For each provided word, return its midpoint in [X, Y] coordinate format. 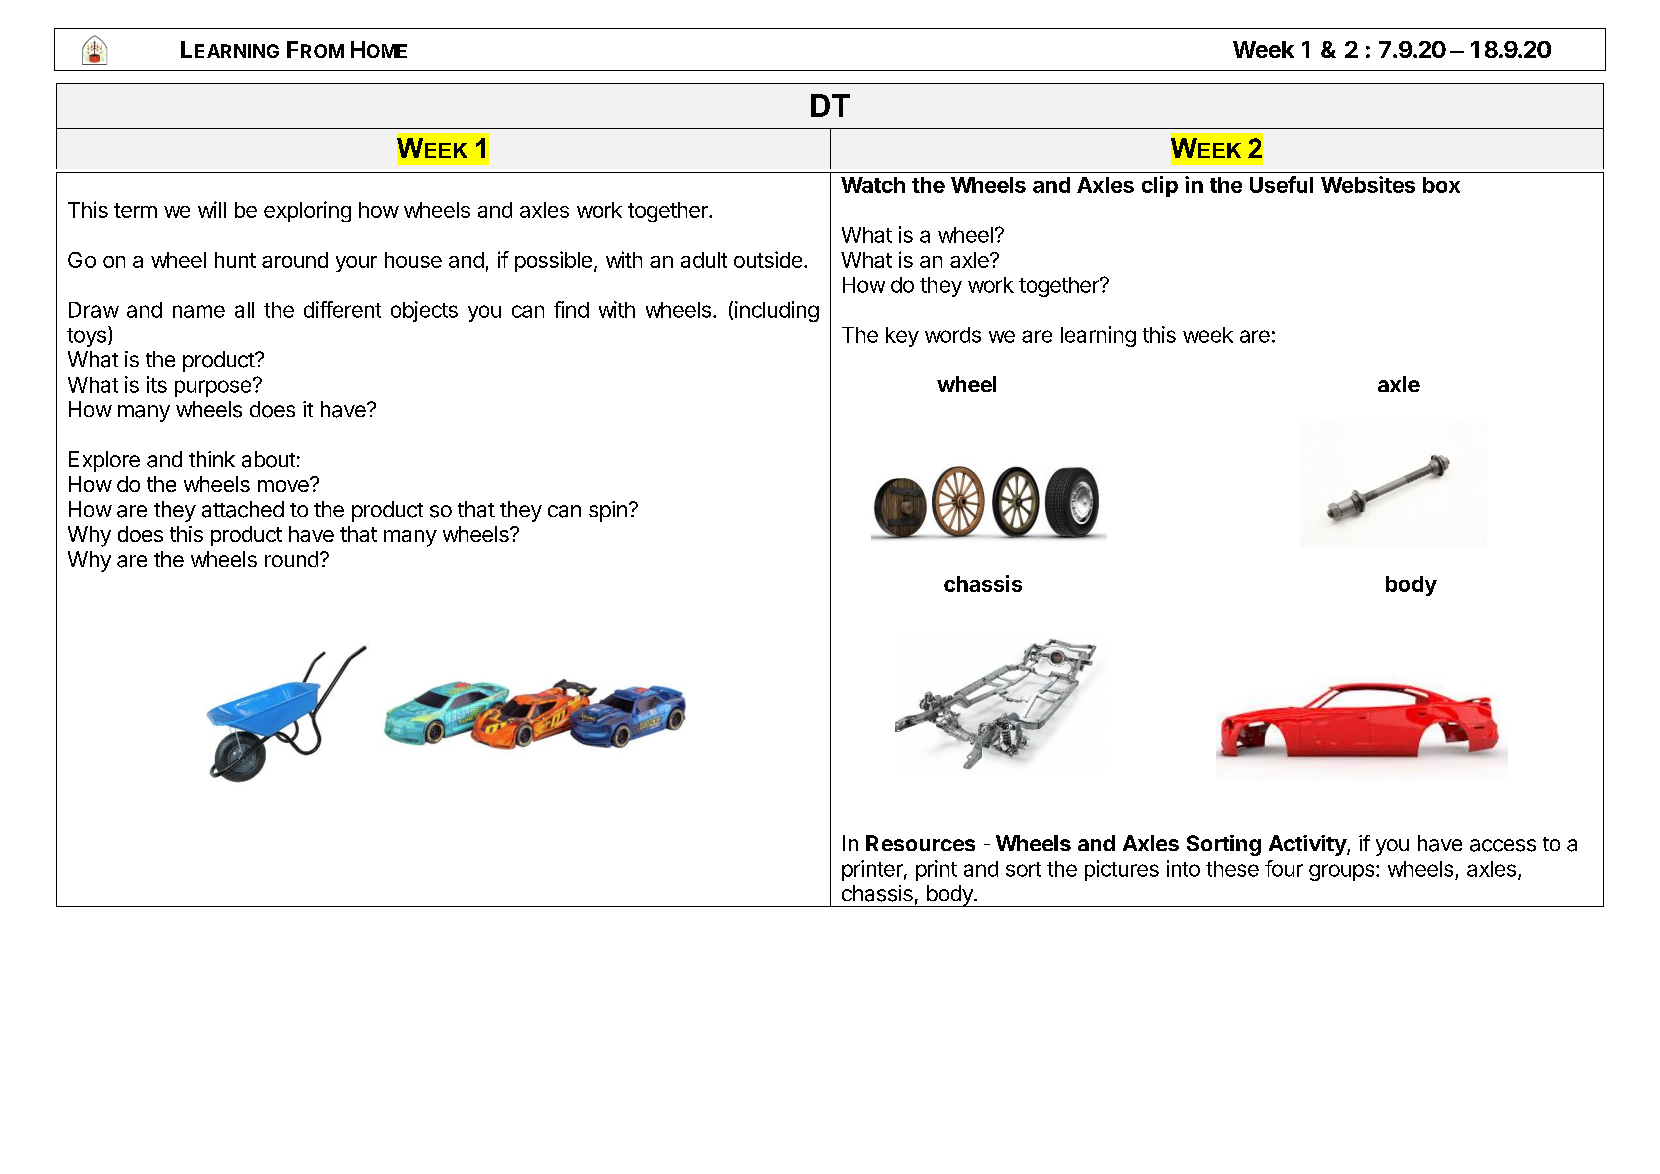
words [953, 335]
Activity [1308, 845]
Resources [920, 843]
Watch [873, 185]
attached [243, 509]
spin [608, 511]
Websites [1368, 184]
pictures [1122, 870]
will [212, 209]
